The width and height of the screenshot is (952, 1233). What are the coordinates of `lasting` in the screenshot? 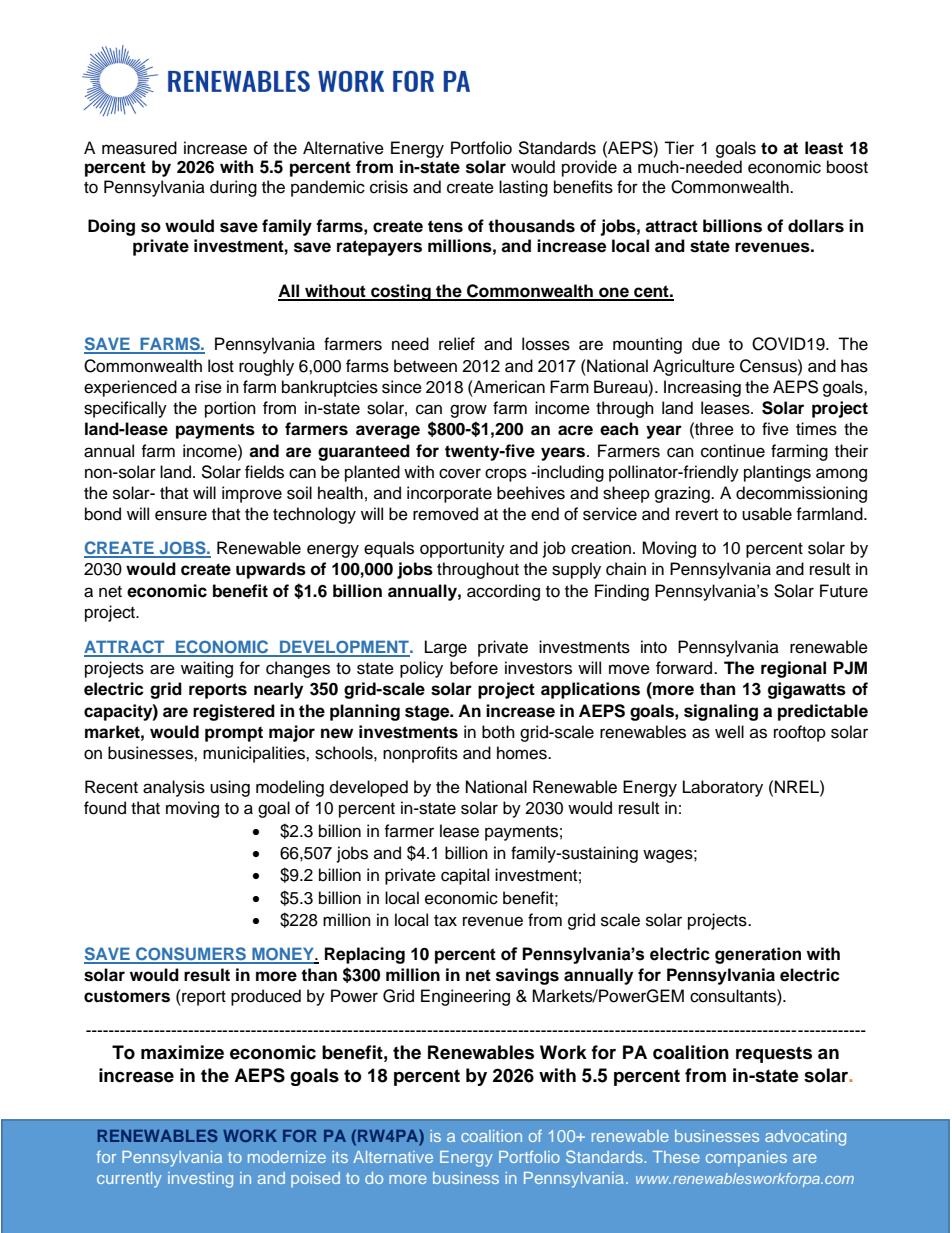 It's located at (523, 188).
